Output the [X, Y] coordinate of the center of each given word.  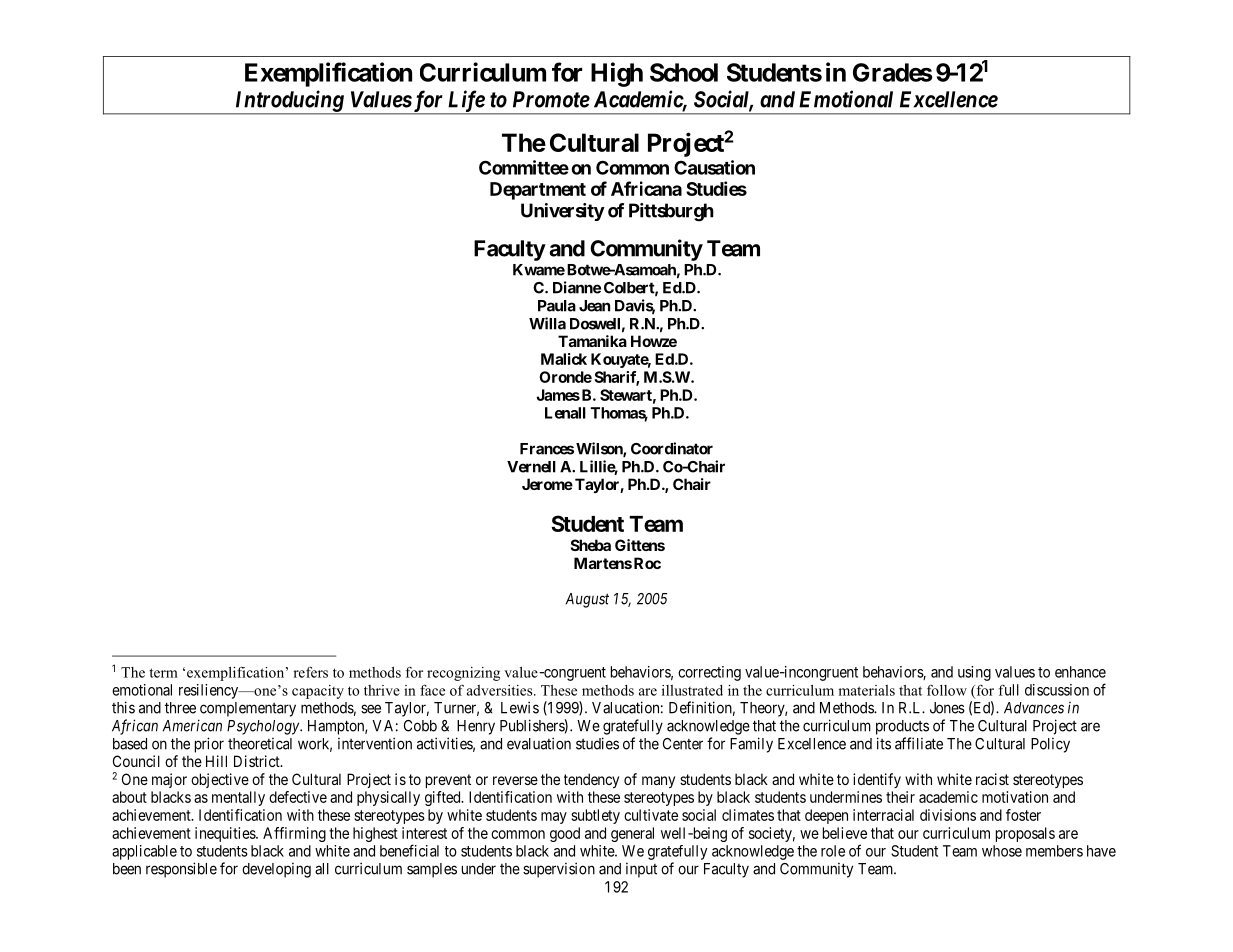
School [684, 72]
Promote [551, 99]
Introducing [288, 102]
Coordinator [672, 448]
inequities [226, 834]
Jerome [547, 484]
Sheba [591, 545]
